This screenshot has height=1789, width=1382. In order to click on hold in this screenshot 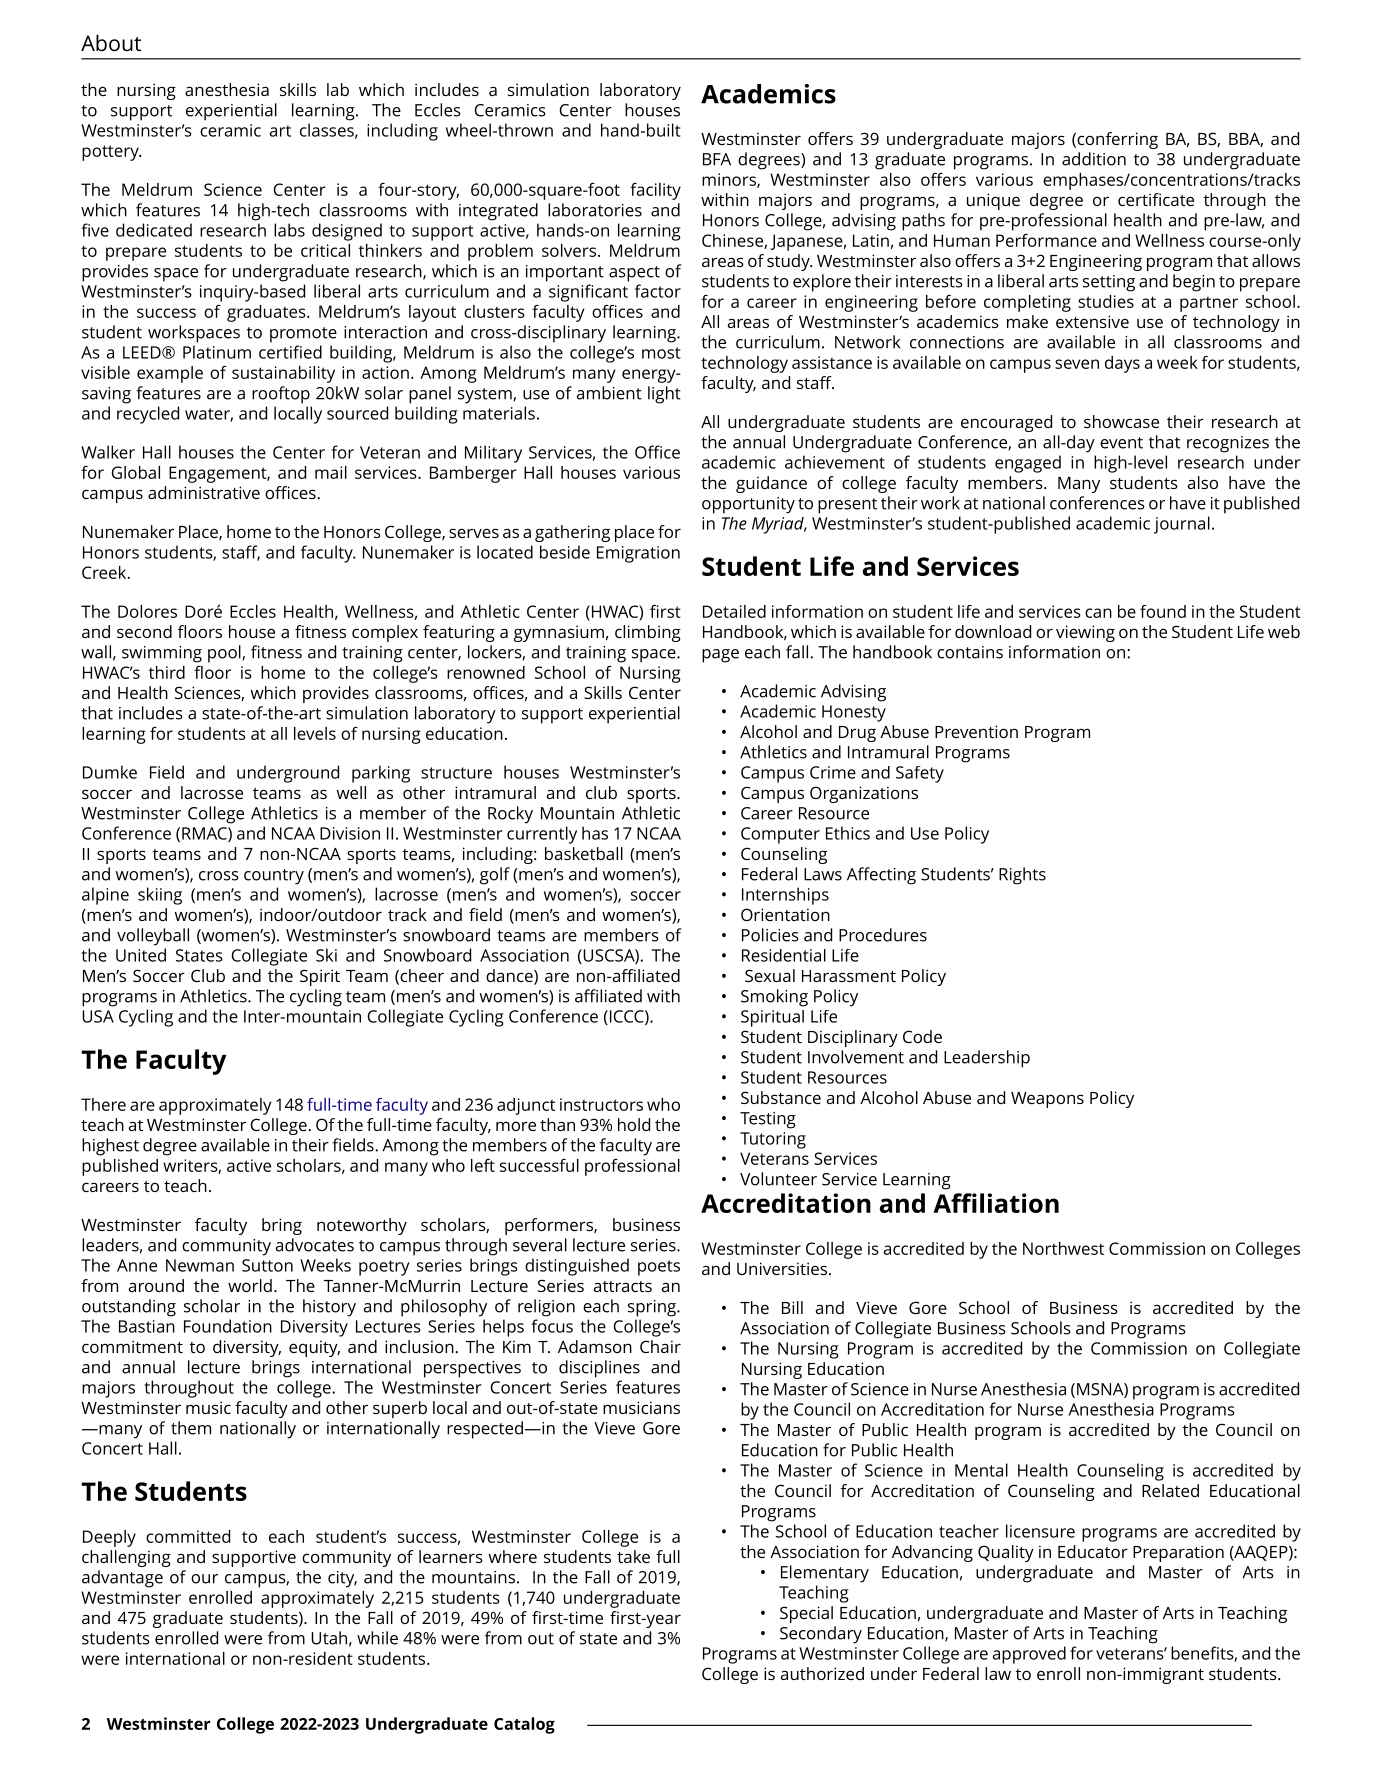, I will do `click(634, 1124)`.
